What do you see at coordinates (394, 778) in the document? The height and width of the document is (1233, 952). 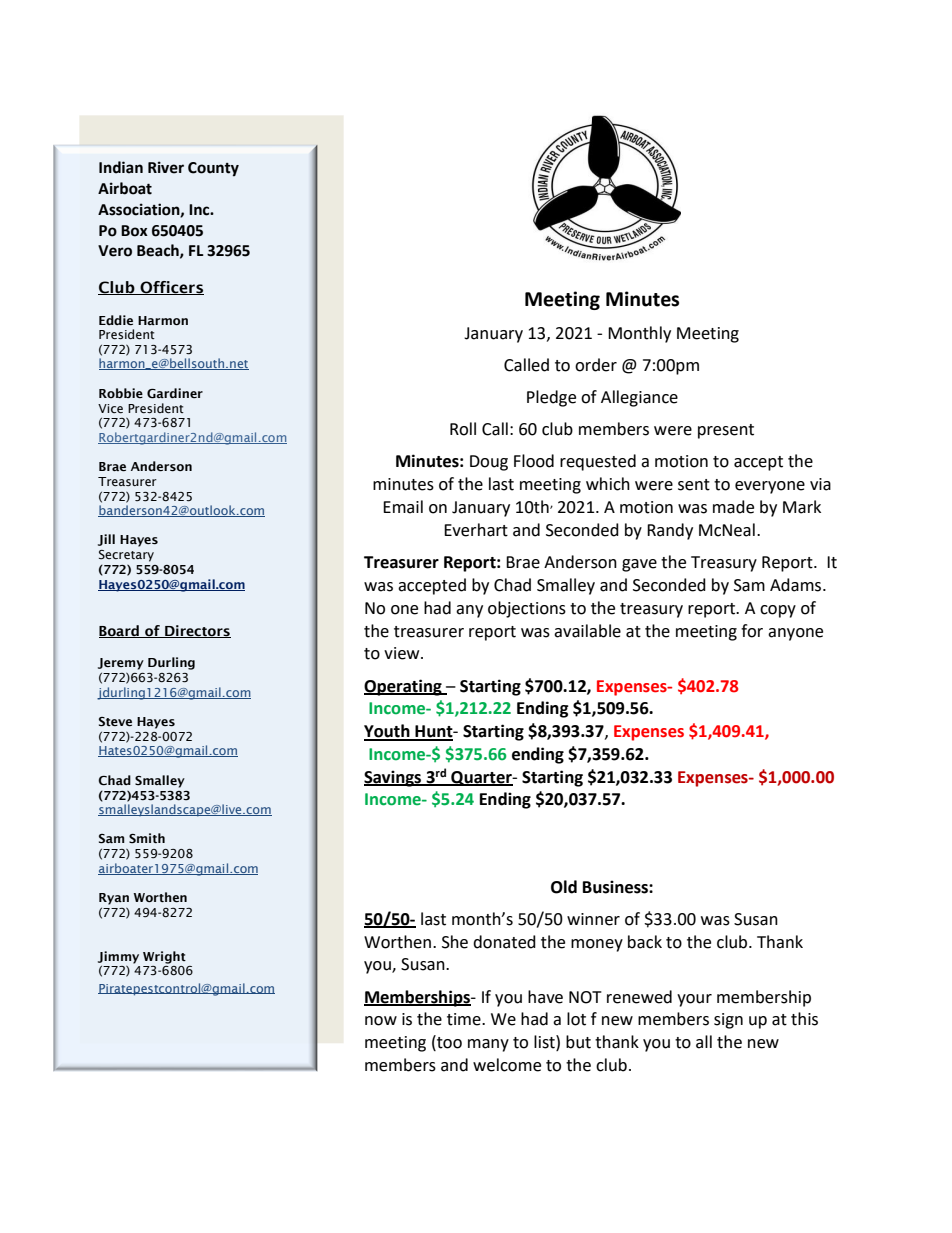 I see `Savings` at bounding box center [394, 778].
